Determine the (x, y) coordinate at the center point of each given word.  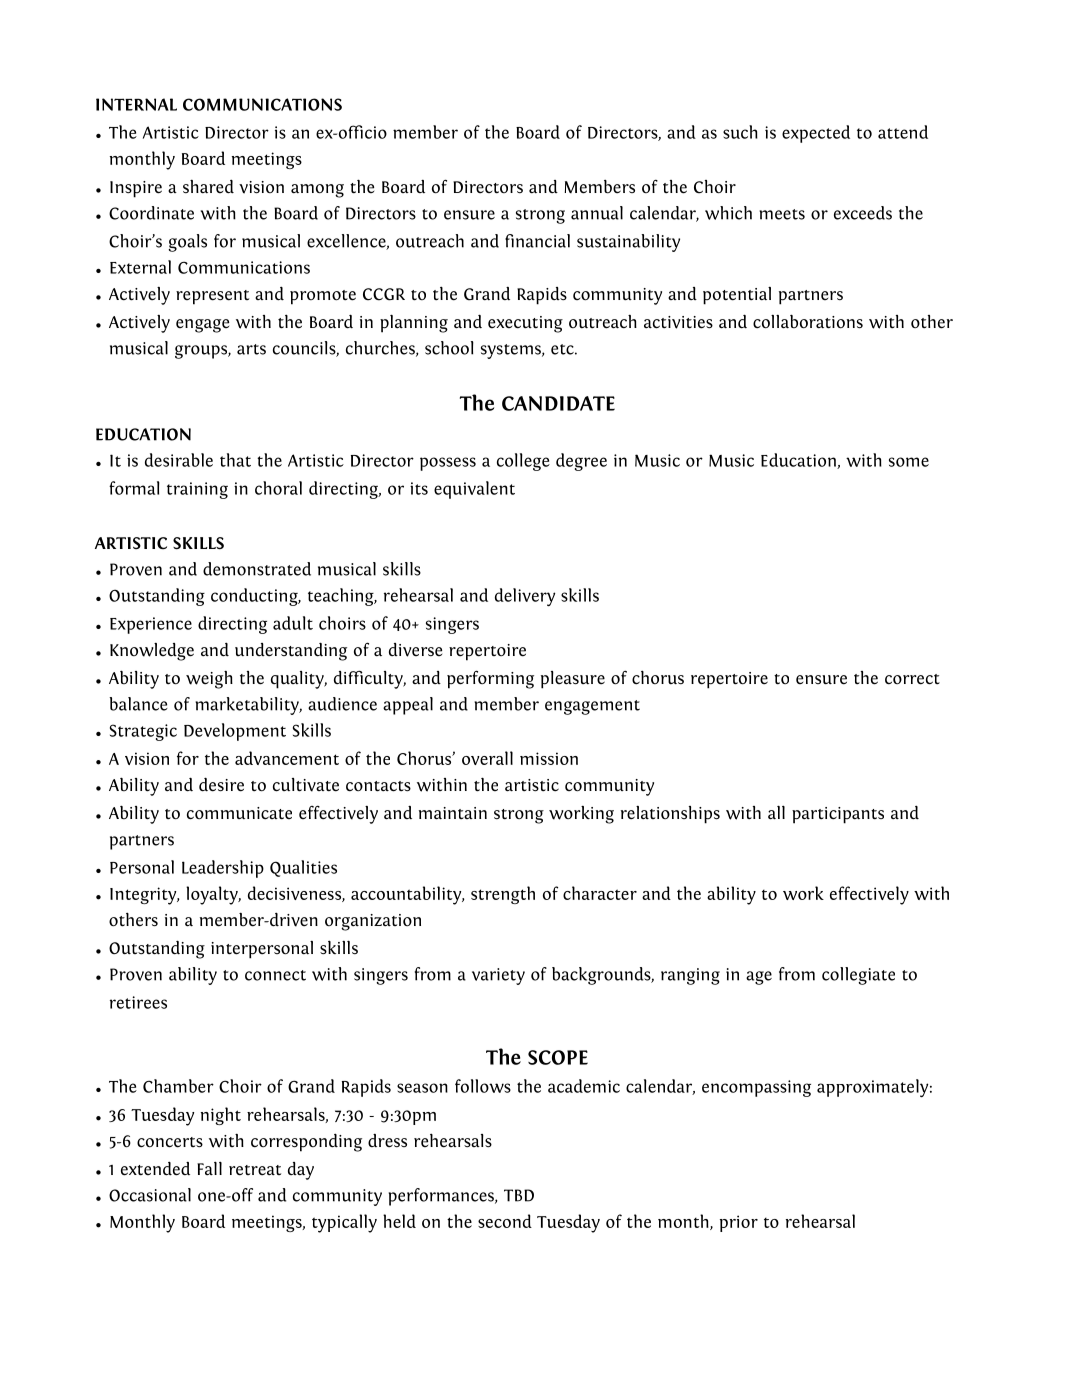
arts (251, 349)
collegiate (858, 976)
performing (490, 679)
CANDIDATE (558, 403)
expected (816, 134)
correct (912, 679)
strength (503, 895)
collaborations (808, 321)
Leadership (223, 869)
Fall (209, 1168)
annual (597, 213)
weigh (209, 680)
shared (208, 187)
